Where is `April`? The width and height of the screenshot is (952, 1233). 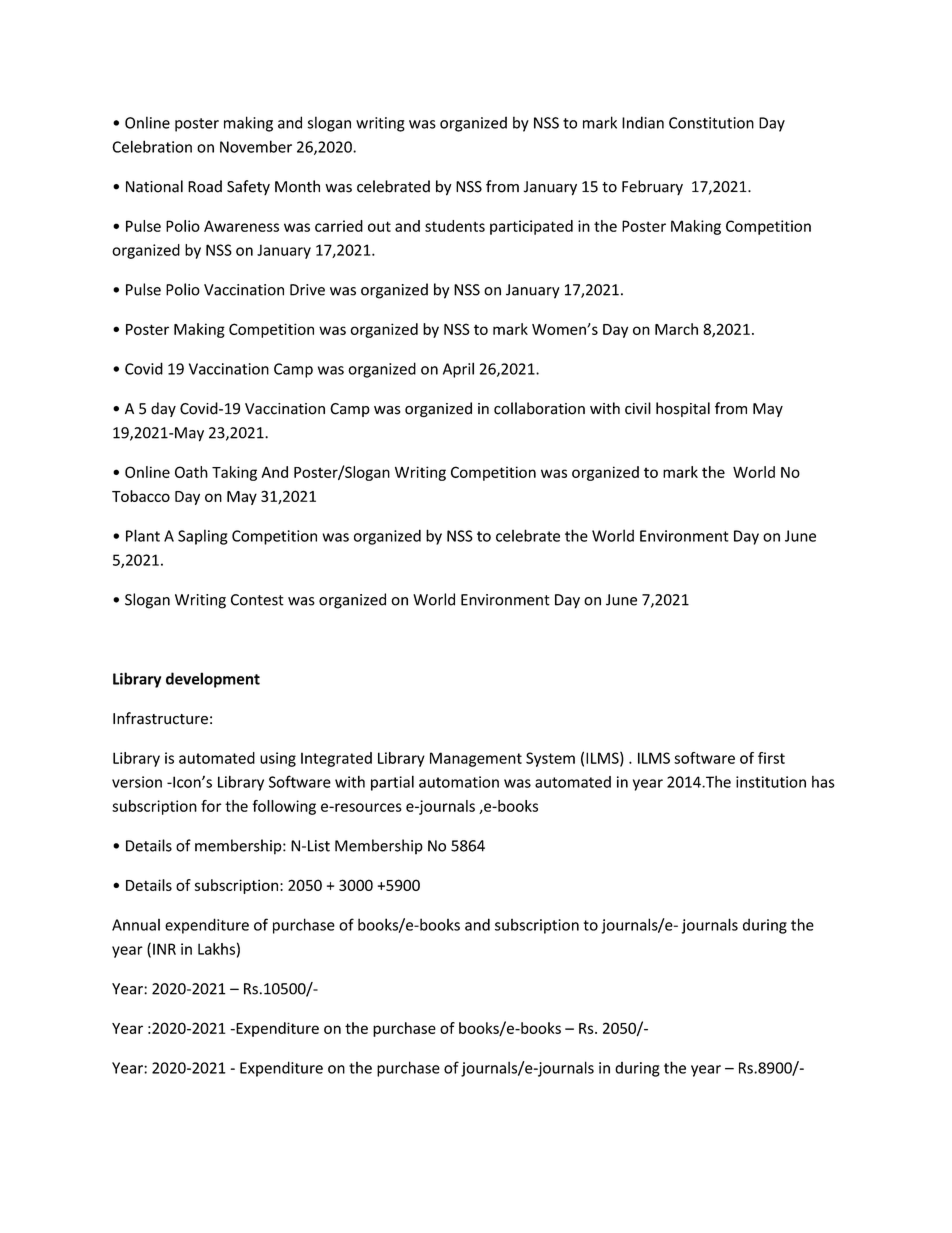
April is located at coordinates (458, 370).
